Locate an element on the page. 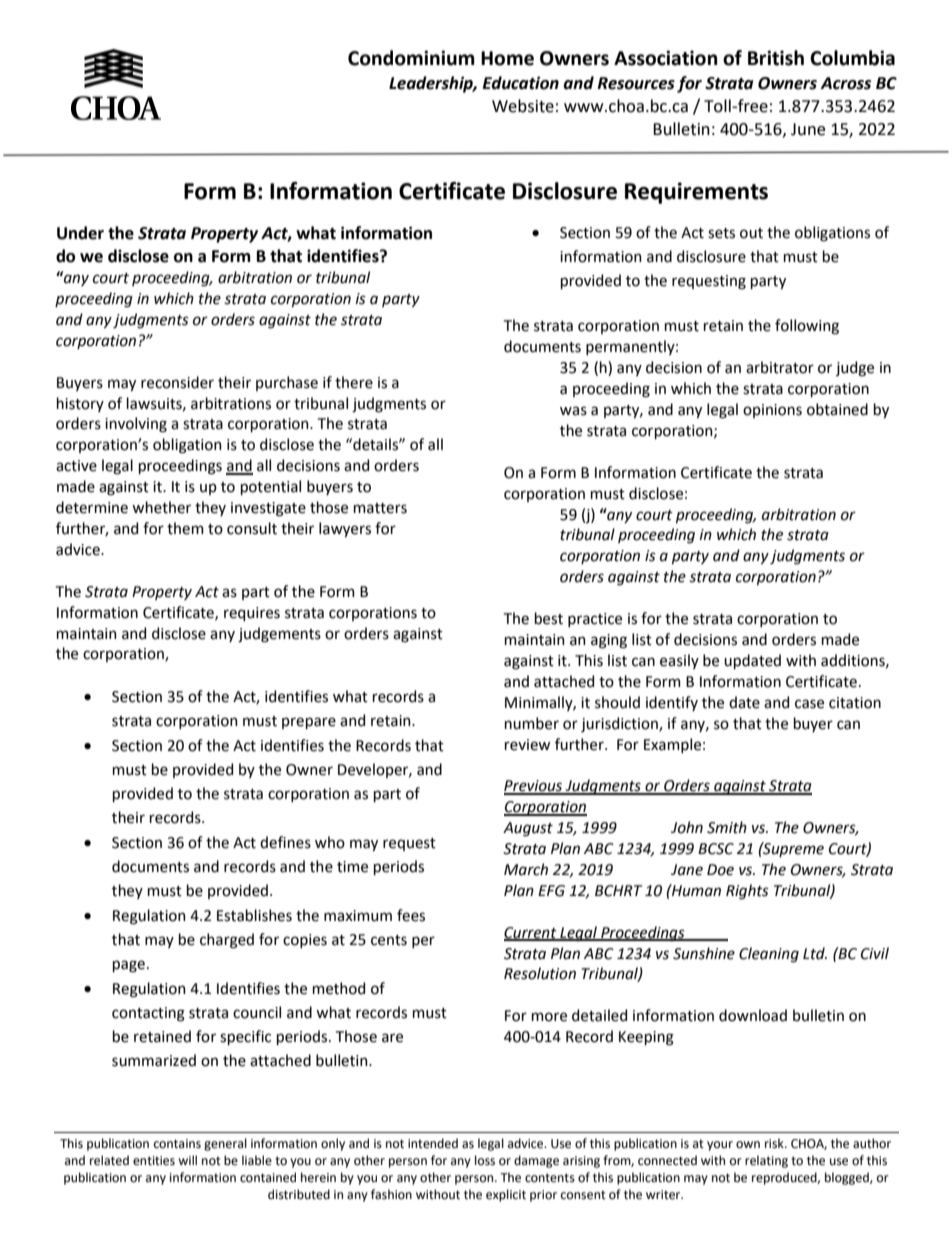  there is located at coordinates (354, 382).
